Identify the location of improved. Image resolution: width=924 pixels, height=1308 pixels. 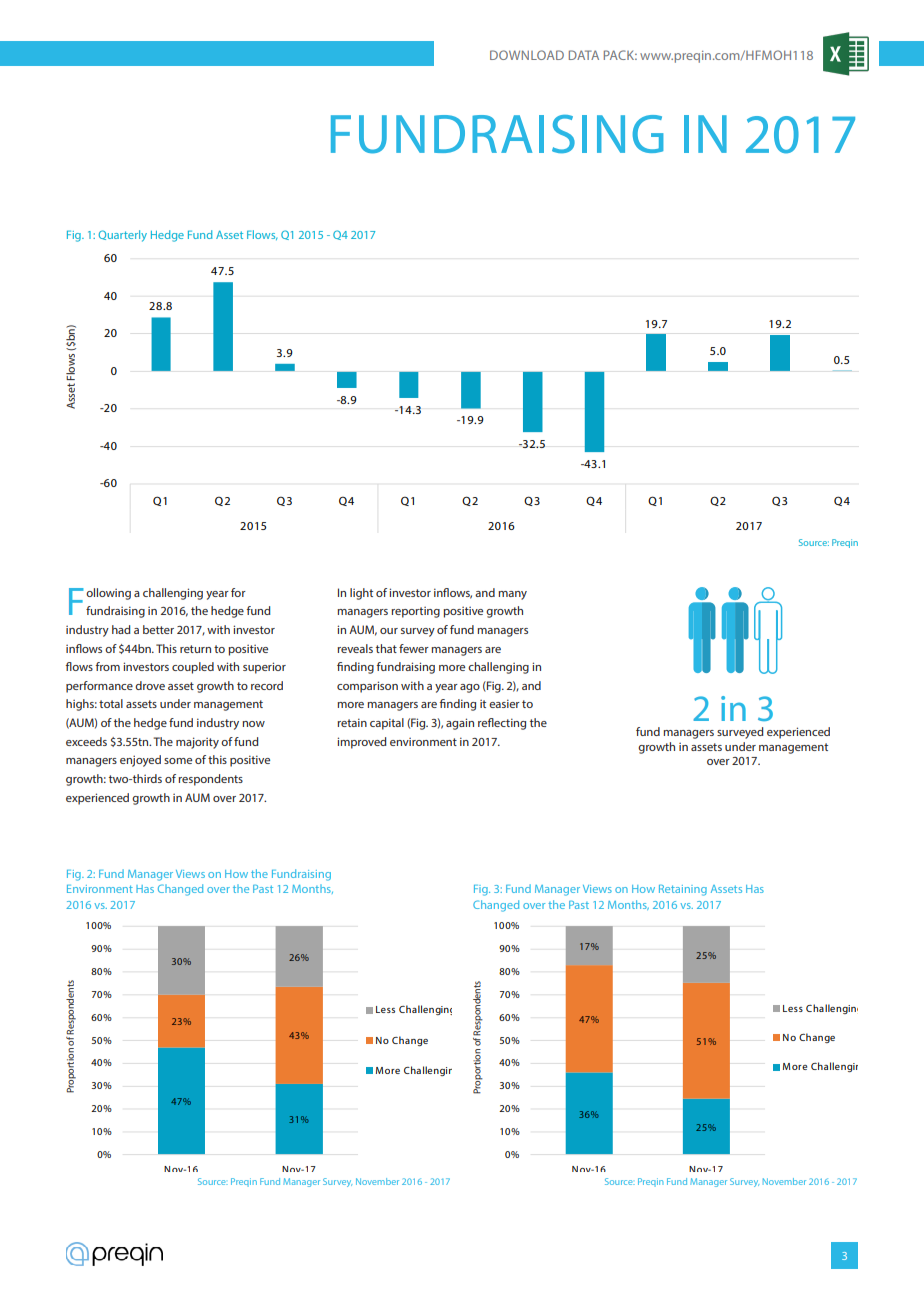
(362, 743).
